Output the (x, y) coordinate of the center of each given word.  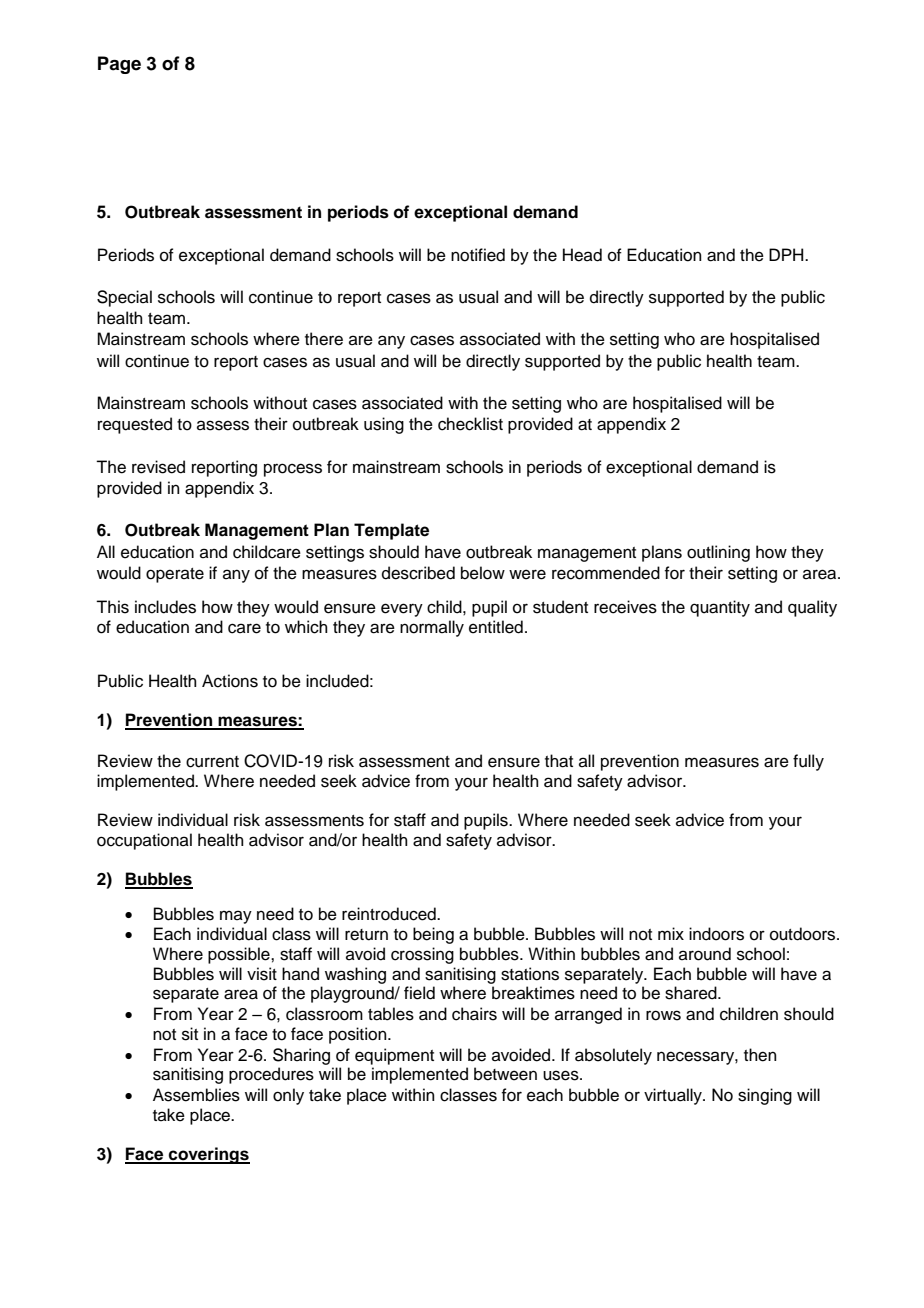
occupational (144, 841)
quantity (720, 608)
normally (432, 628)
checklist (470, 424)
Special (124, 298)
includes (165, 607)
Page (119, 65)
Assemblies (196, 1095)
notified (478, 255)
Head (582, 255)
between (505, 1074)
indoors (716, 934)
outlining (718, 553)
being (433, 935)
